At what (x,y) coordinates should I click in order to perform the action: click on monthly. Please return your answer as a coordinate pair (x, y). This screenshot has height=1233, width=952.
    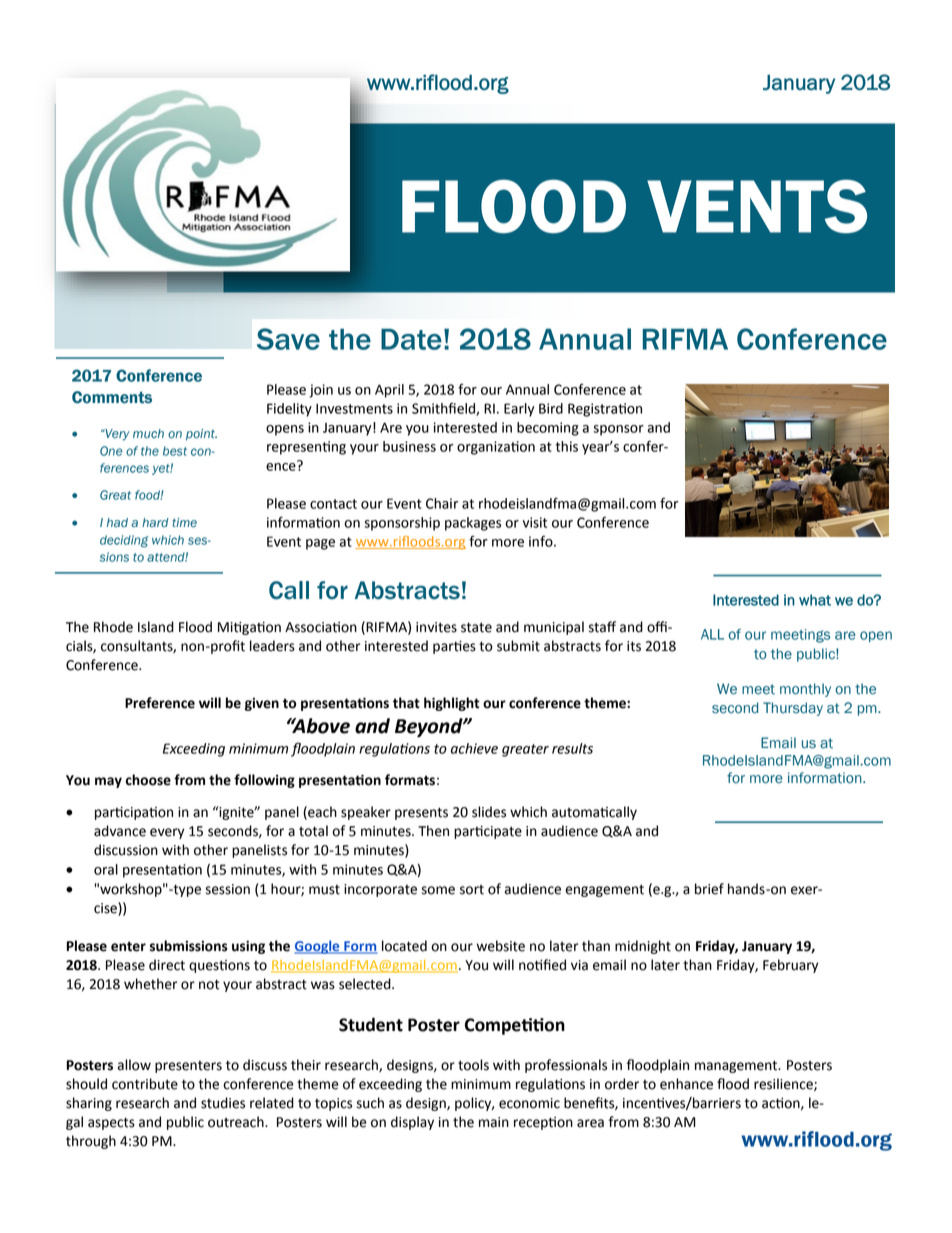
    Looking at the image, I should click on (805, 690).
